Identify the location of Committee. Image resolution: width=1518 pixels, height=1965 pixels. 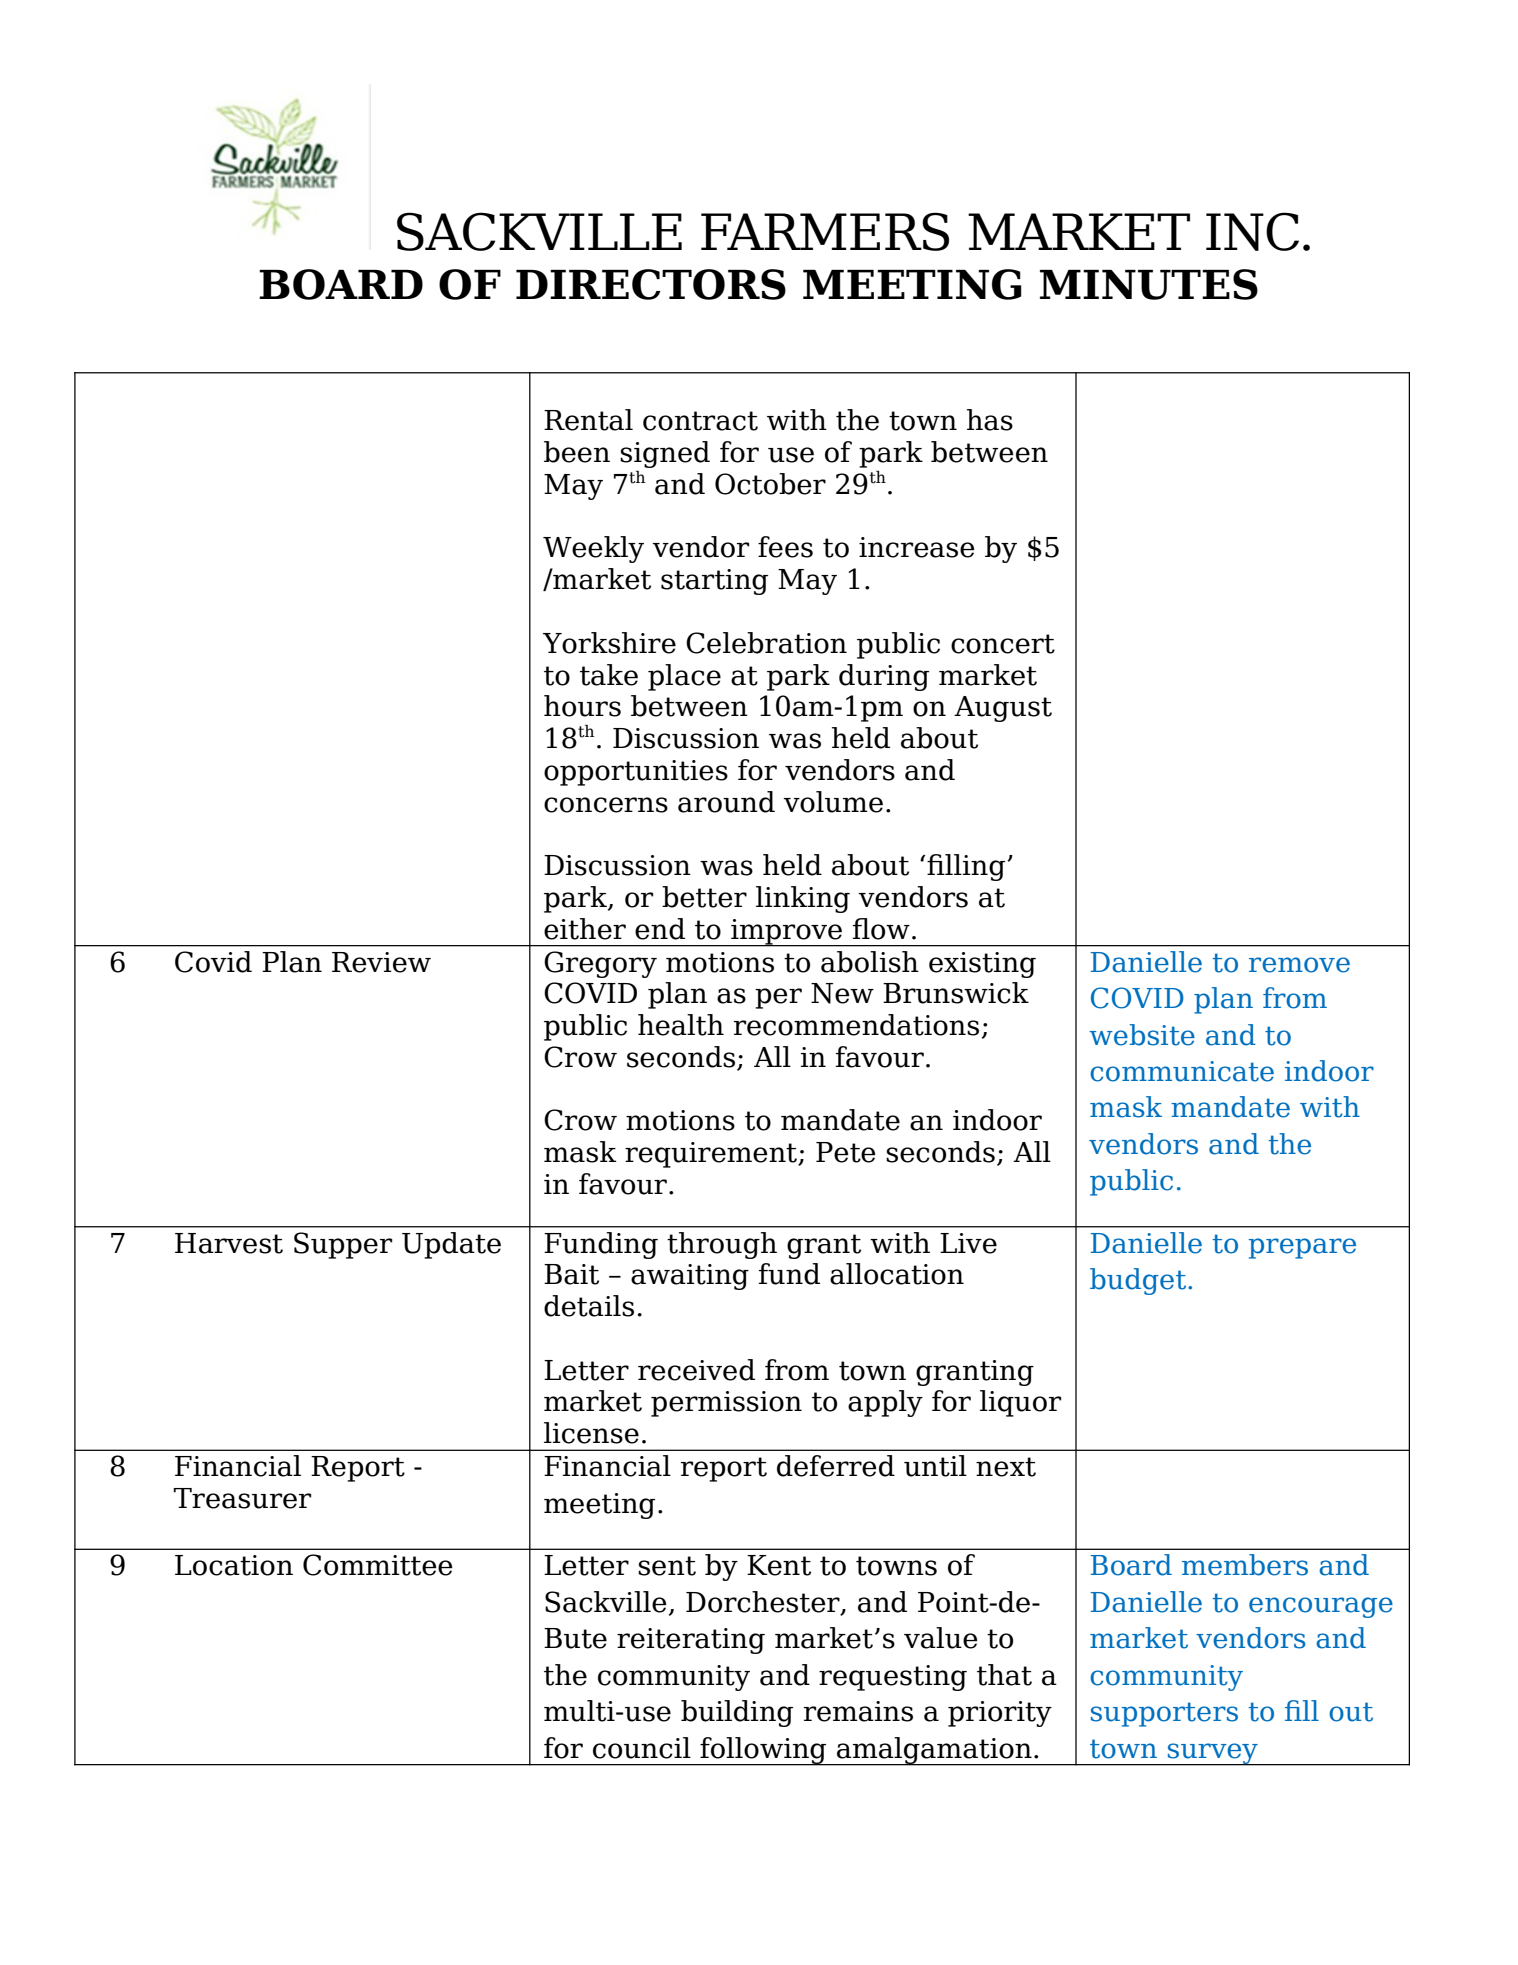
(378, 1565).
